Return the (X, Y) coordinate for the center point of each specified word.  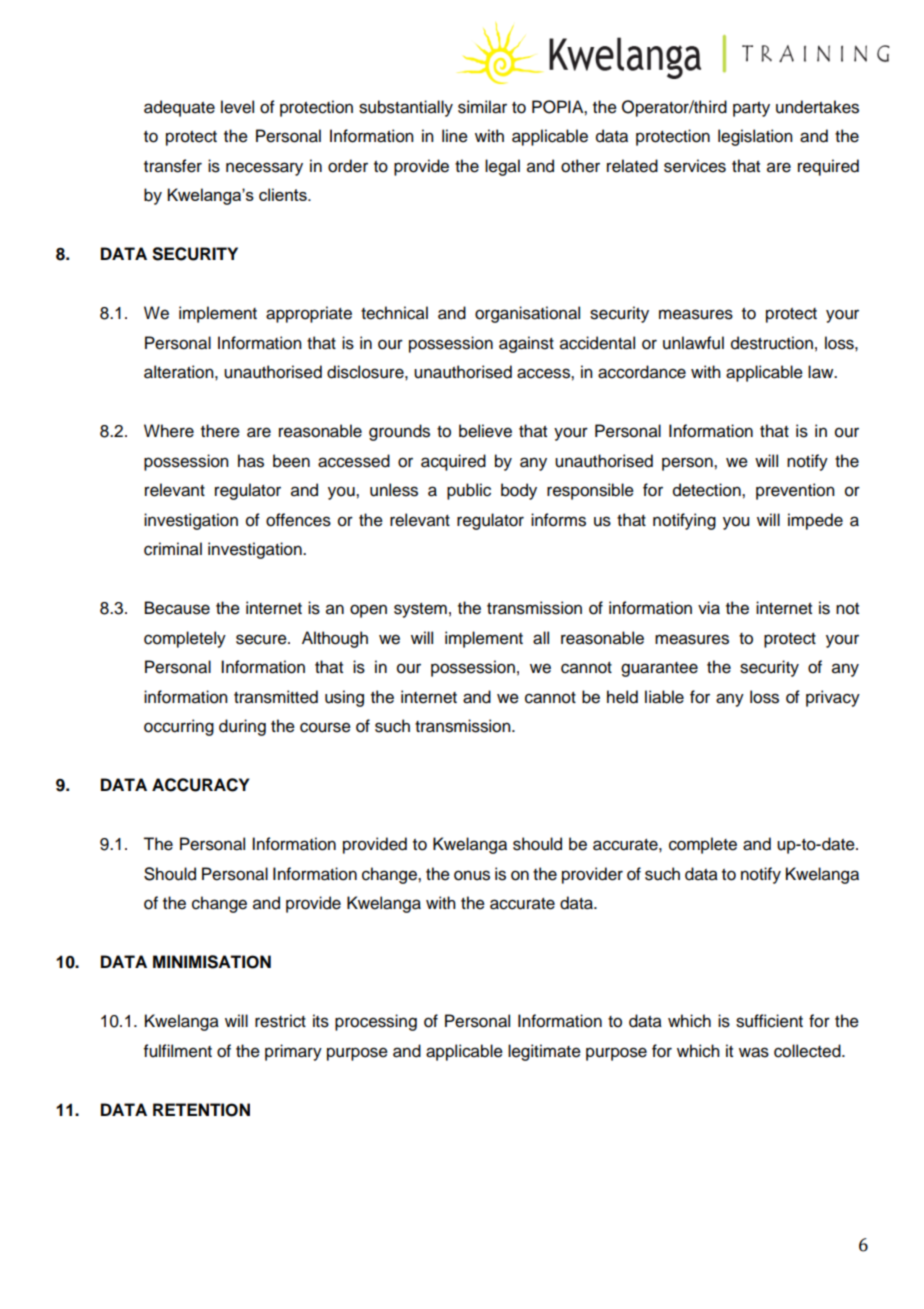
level (237, 107)
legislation (755, 137)
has (251, 461)
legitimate (544, 1052)
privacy (833, 698)
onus (472, 875)
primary (293, 1052)
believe (485, 431)
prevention (795, 491)
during (242, 727)
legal (502, 167)
